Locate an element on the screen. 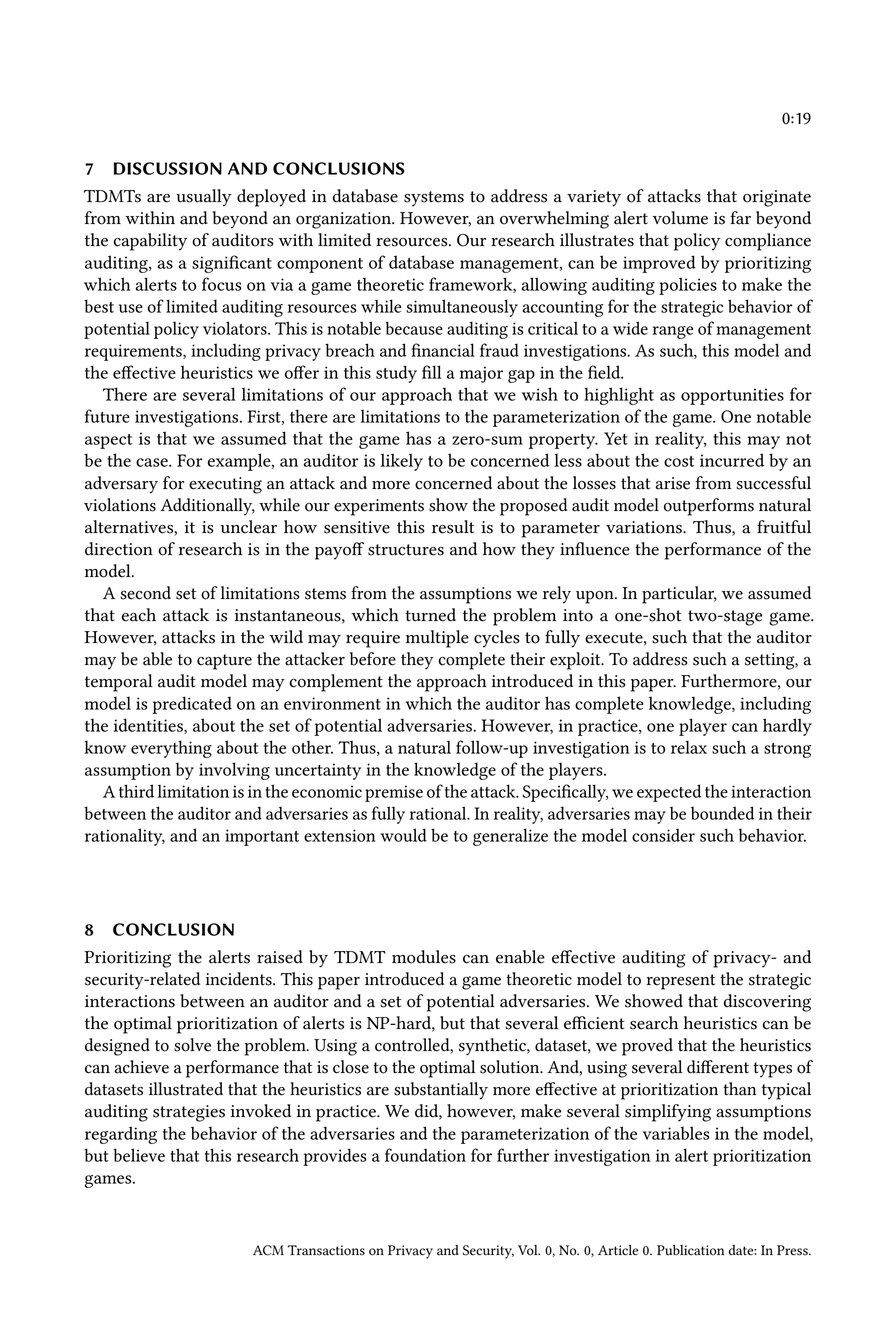 The width and height of the screenshot is (896, 1328). incidents is located at coordinates (240, 979).
